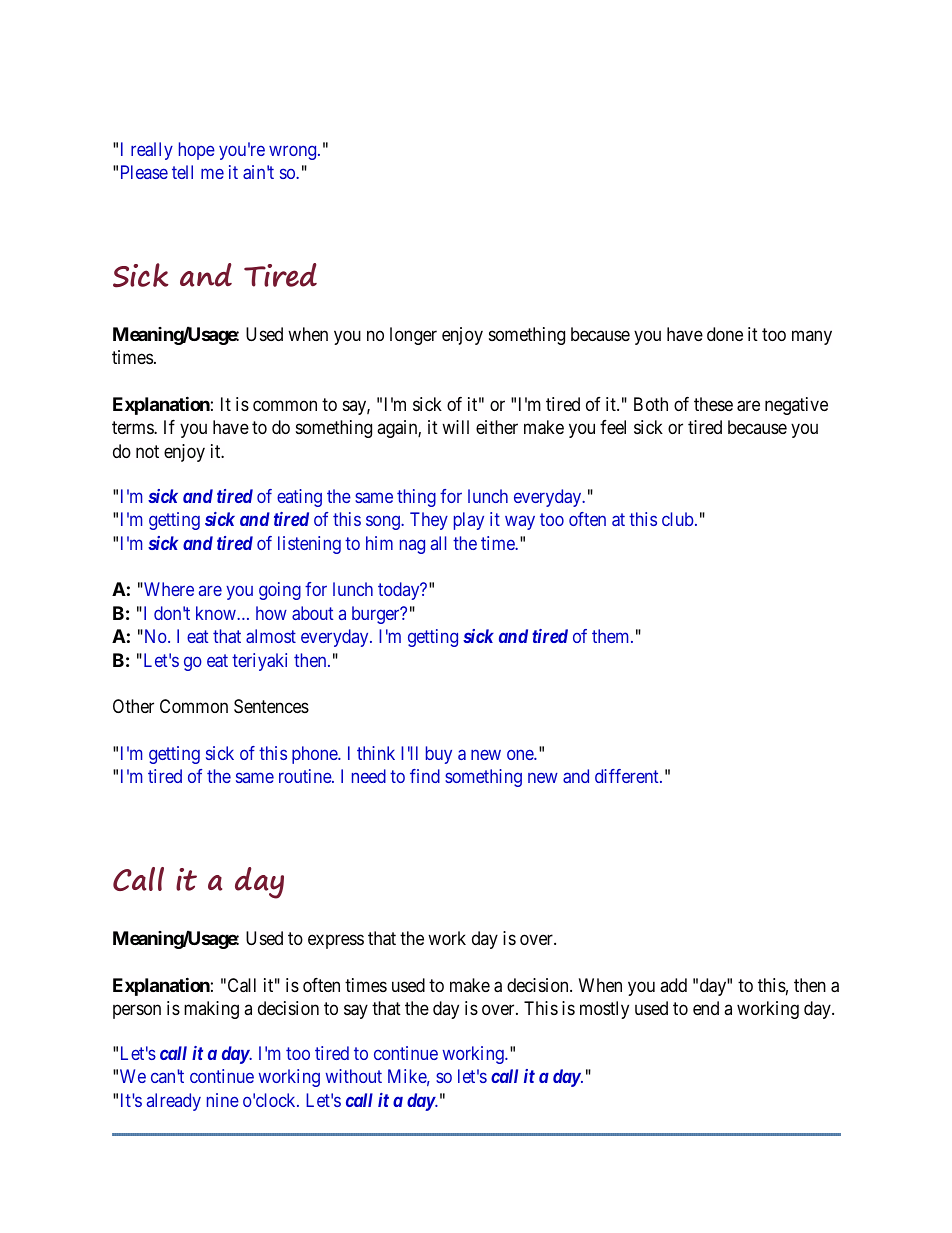 This document has height=1233, width=952. Describe the element at coordinates (223, 1100) in the document. I see `nine` at that location.
